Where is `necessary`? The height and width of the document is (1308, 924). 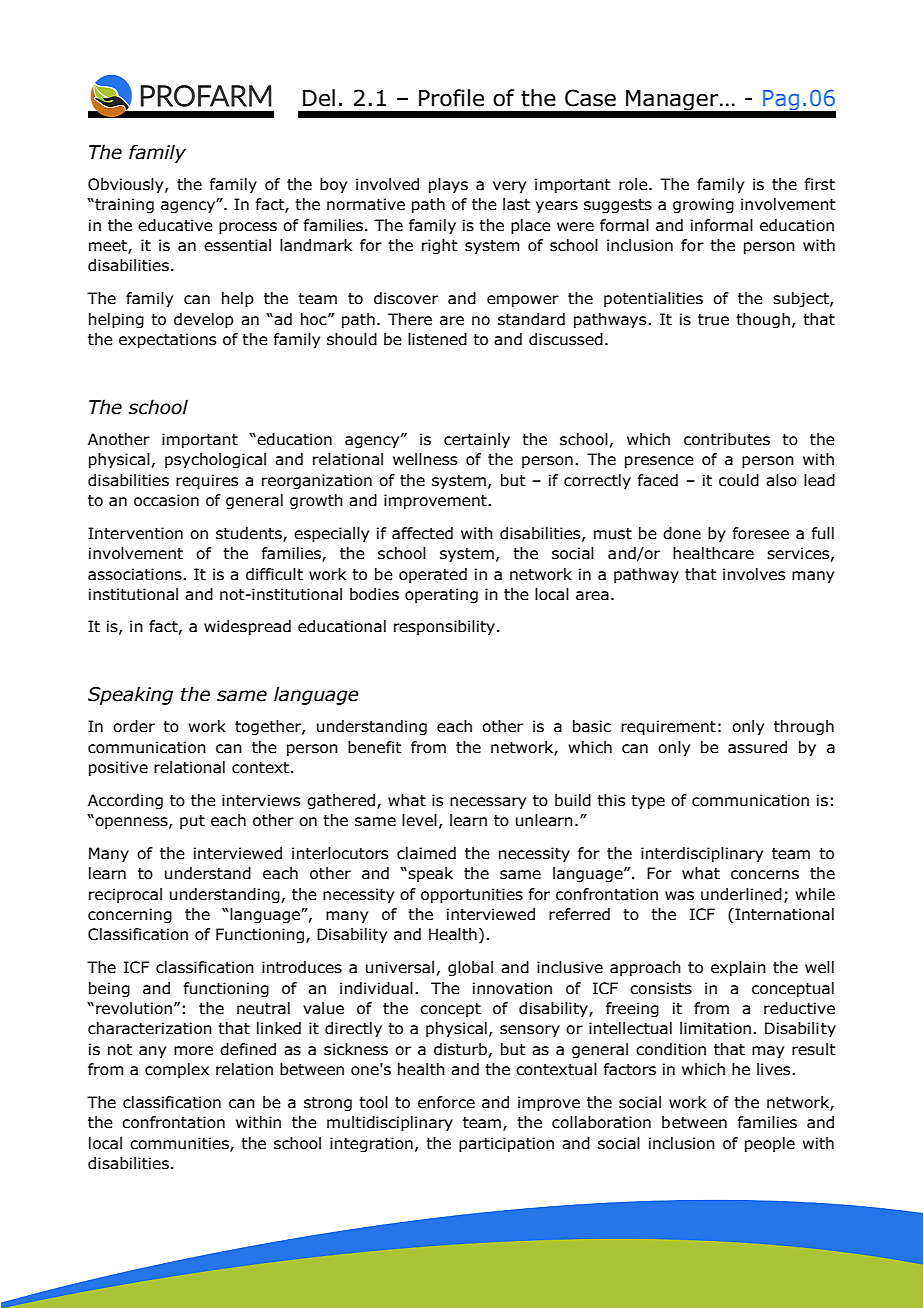
necessary is located at coordinates (488, 803).
